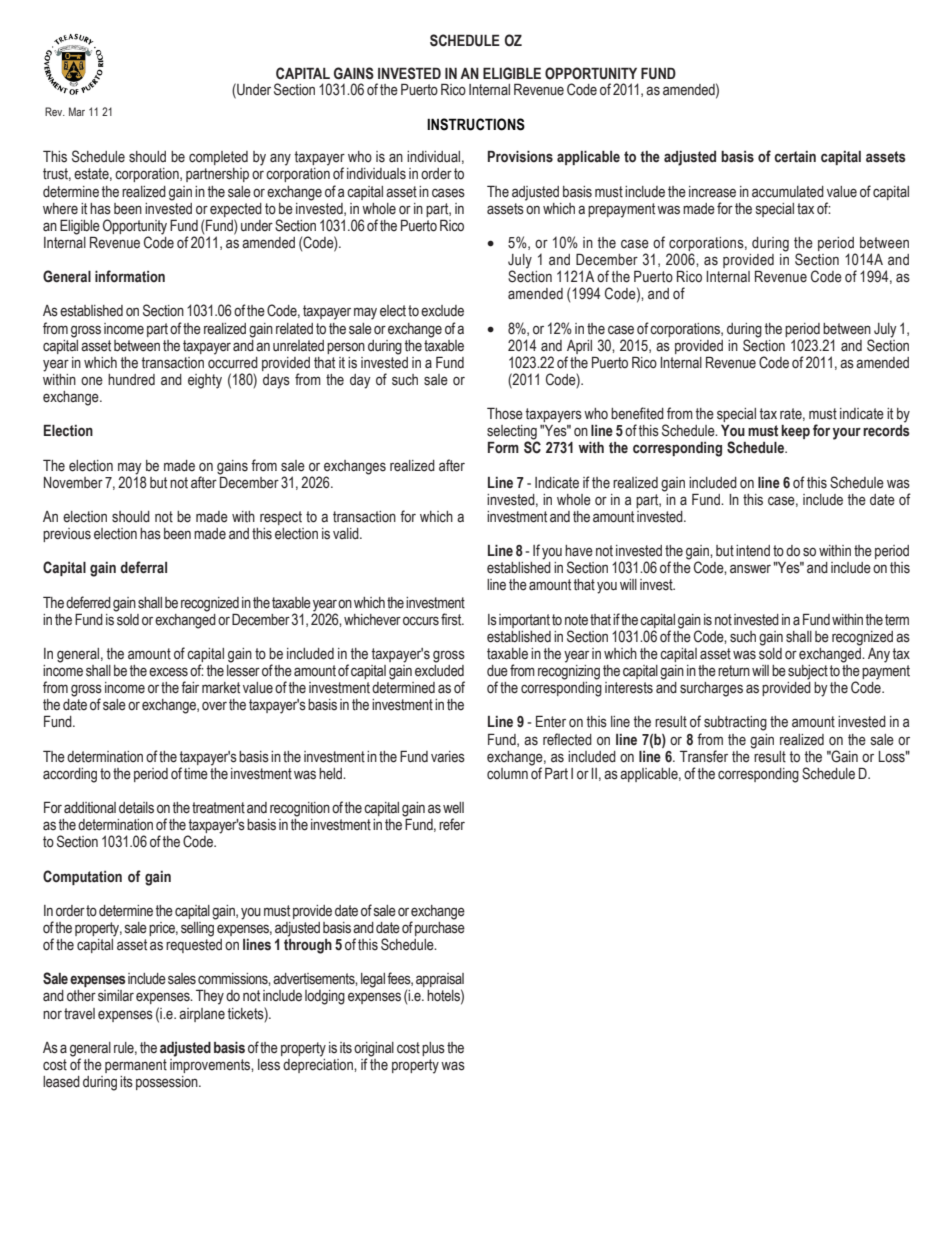 This screenshot has width=952, height=1233. Describe the element at coordinates (136, 1066) in the screenshot. I see `permanent` at that location.
